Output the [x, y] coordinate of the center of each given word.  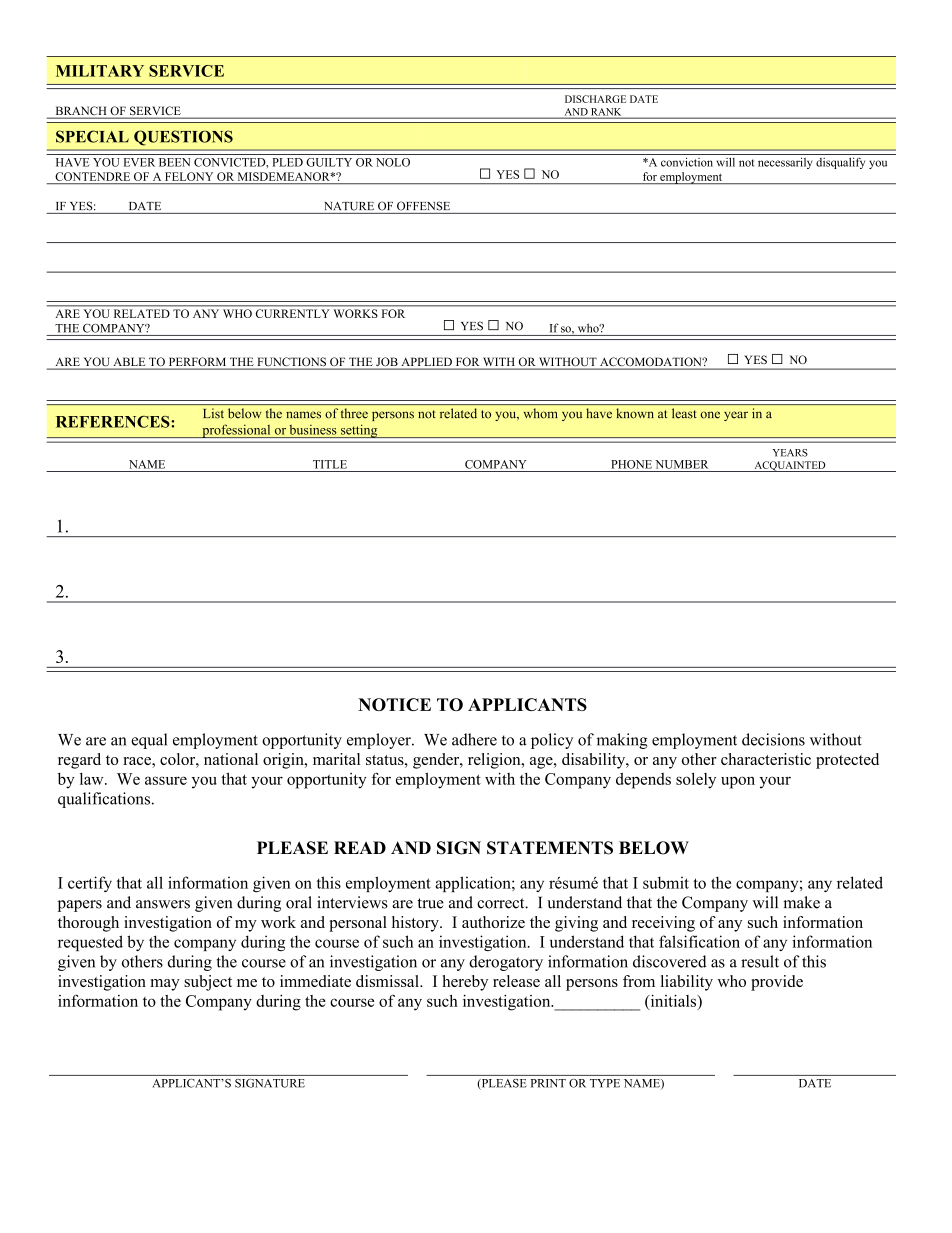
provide [777, 983]
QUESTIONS [183, 138]
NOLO [393, 162]
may [165, 985]
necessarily [785, 163]
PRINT [548, 1083]
